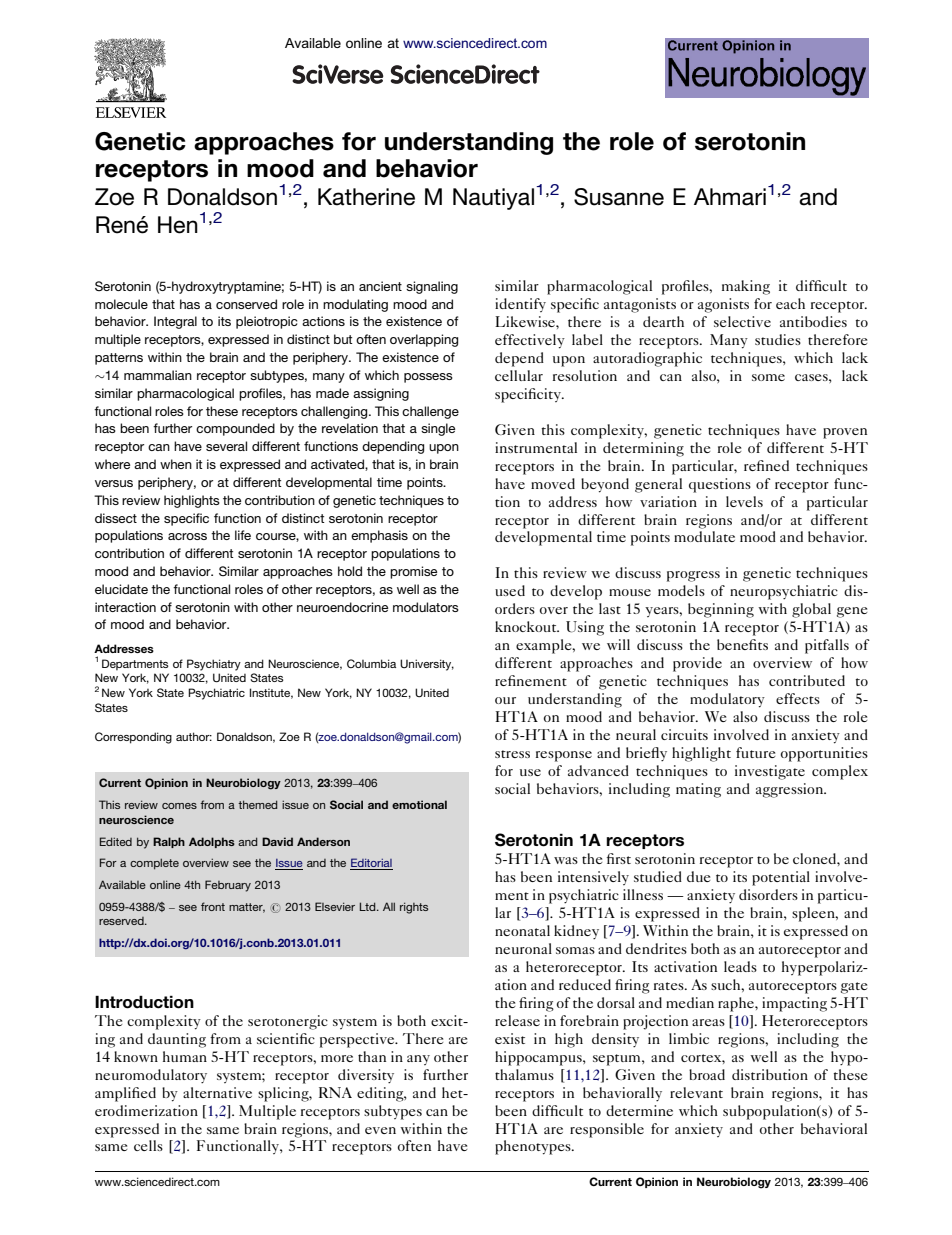  What do you see at coordinates (742, 644) in the screenshot?
I see `benefits` at bounding box center [742, 644].
